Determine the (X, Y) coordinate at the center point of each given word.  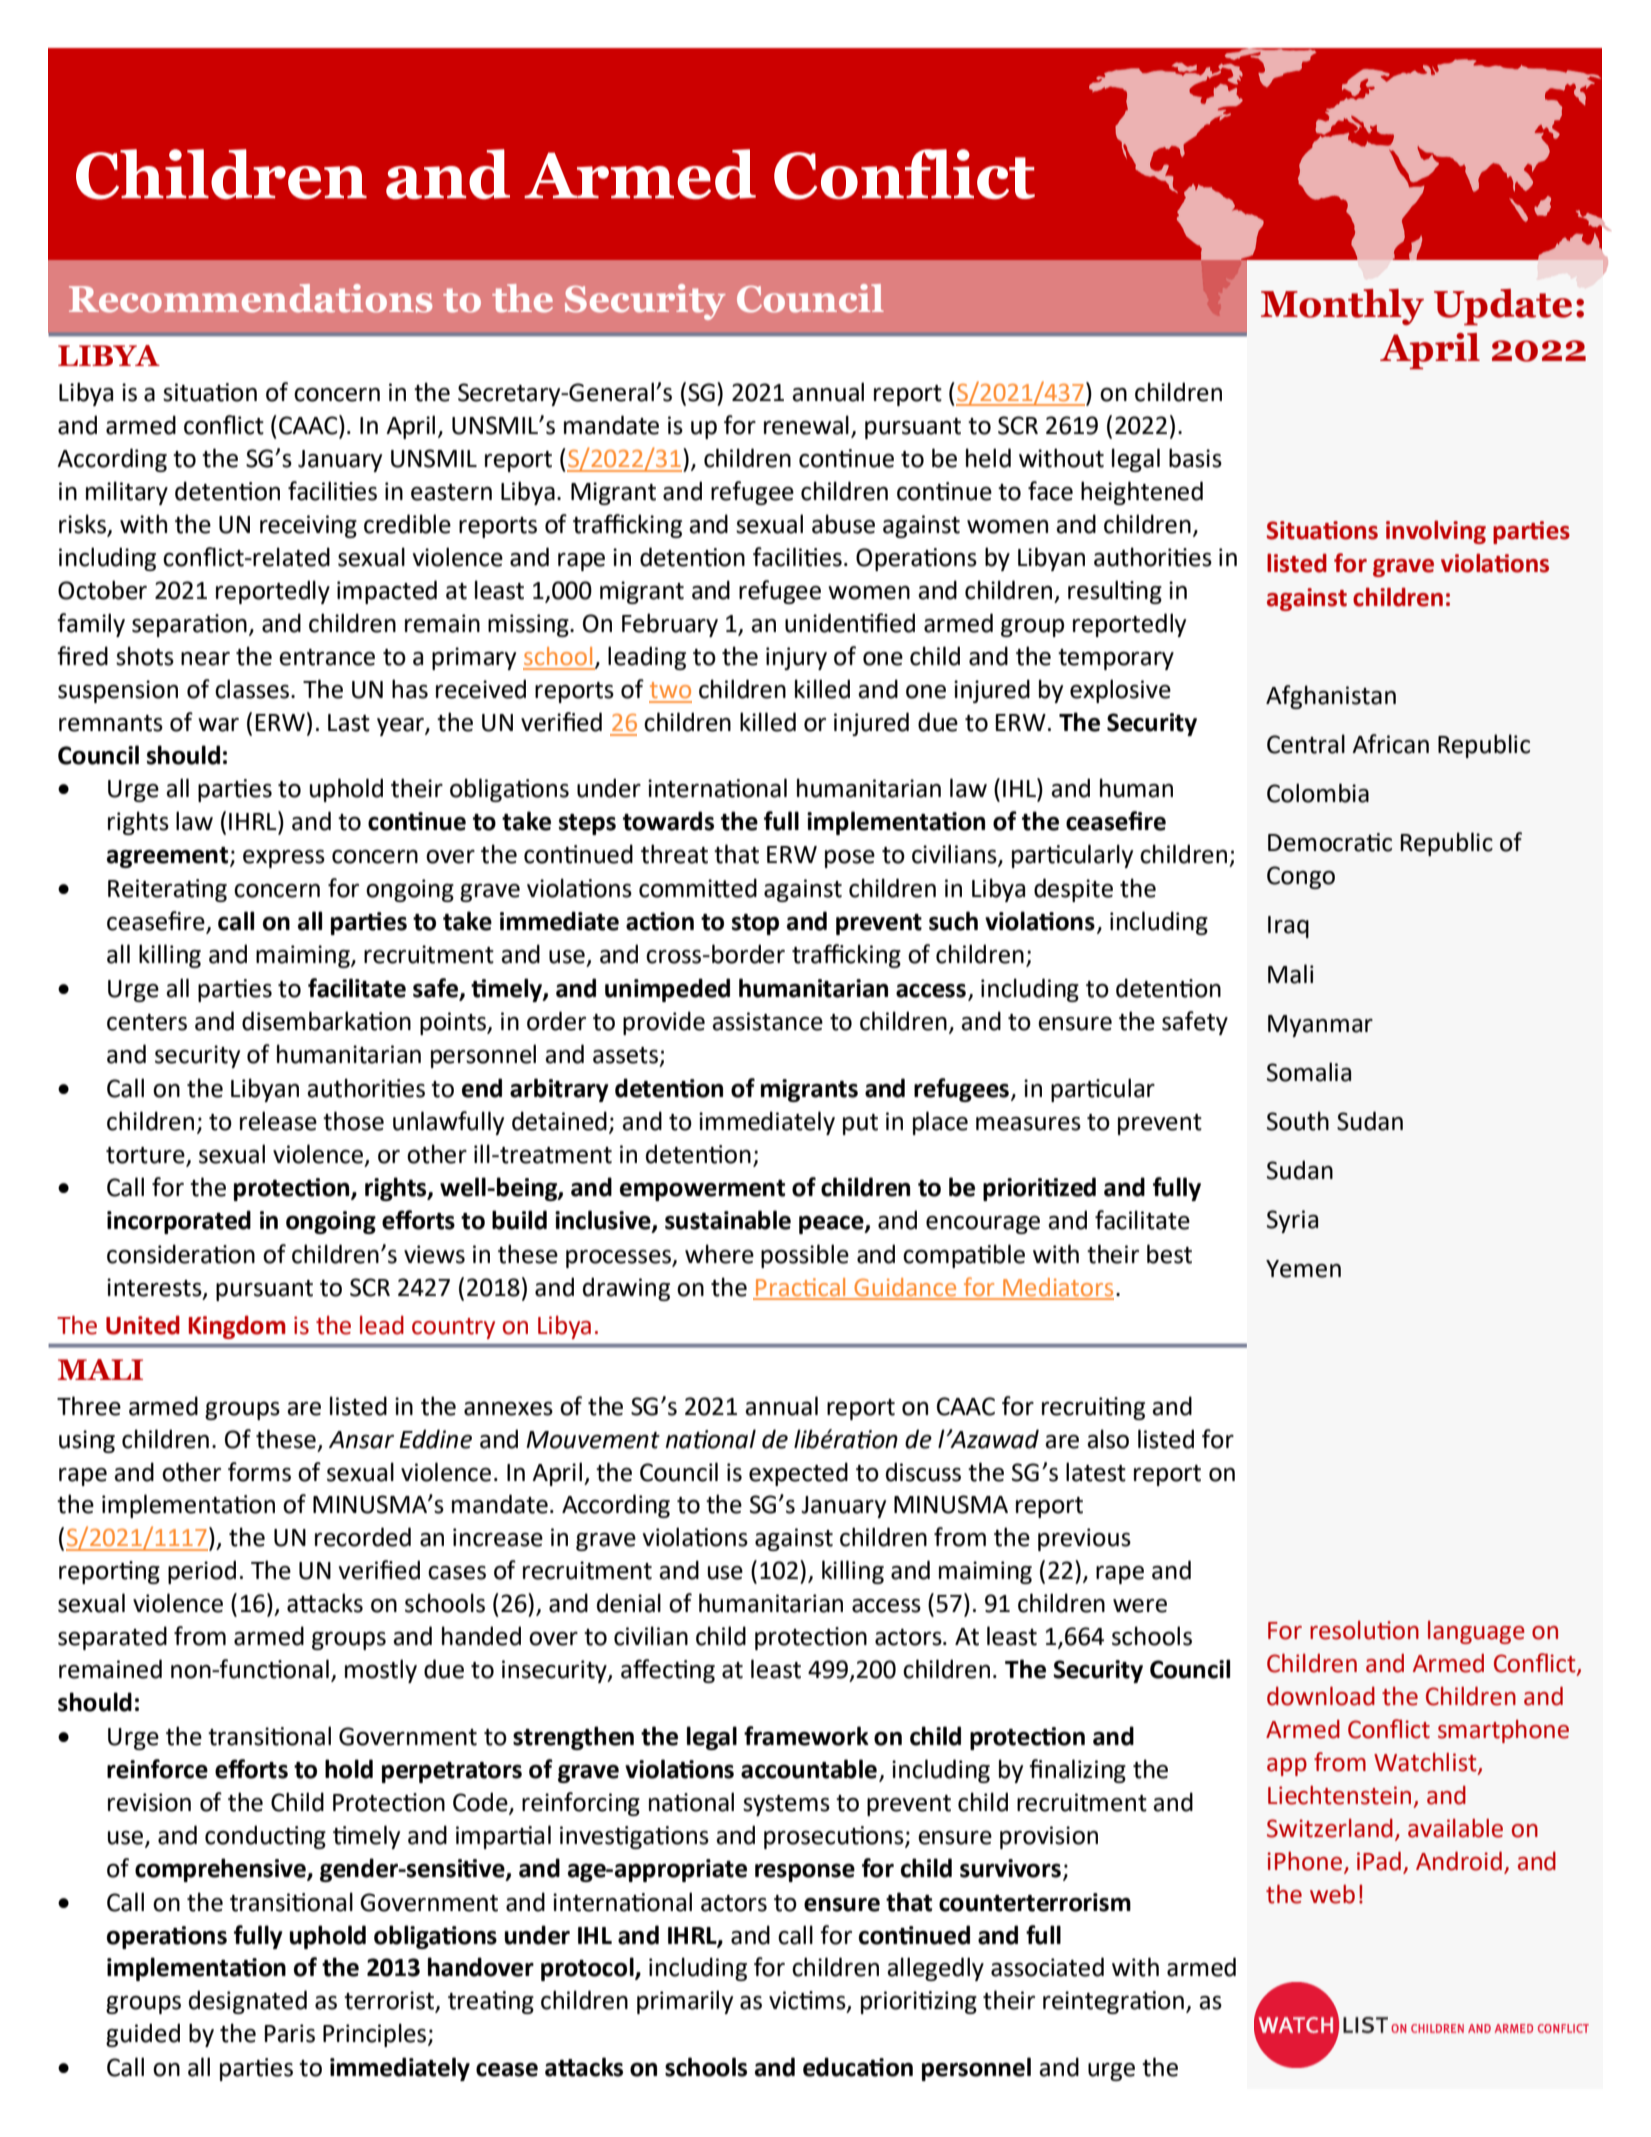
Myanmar (1320, 1026)
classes (253, 689)
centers (147, 1022)
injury (796, 658)
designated (248, 2002)
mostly (381, 1671)
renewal (806, 425)
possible (805, 1256)
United (143, 1325)
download (1321, 1696)
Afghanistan (1331, 697)
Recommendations (250, 298)
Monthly (1342, 307)
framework (806, 1736)
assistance (767, 1021)
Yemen (1303, 1269)
